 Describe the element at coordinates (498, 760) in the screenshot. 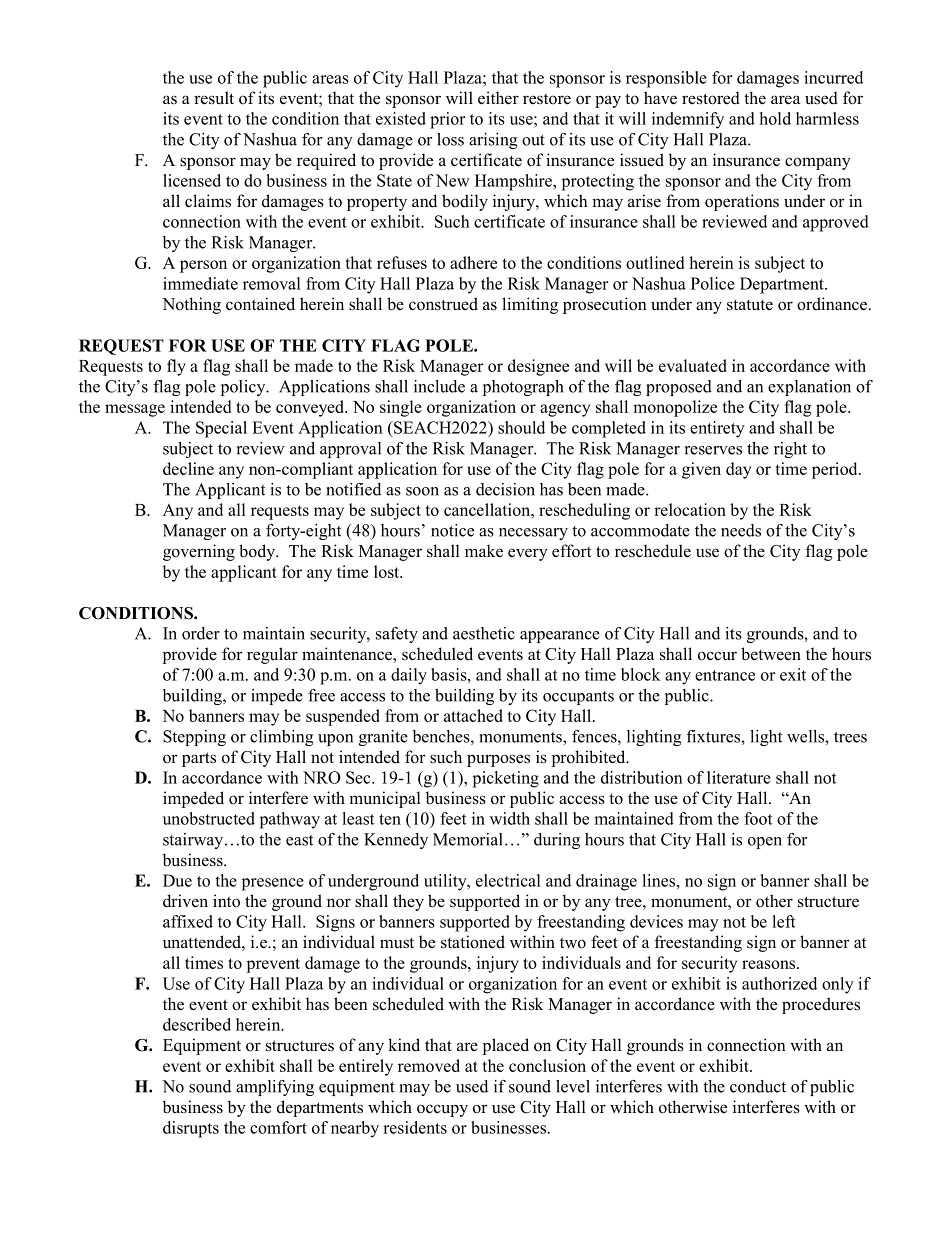

I see `purposes` at that location.
